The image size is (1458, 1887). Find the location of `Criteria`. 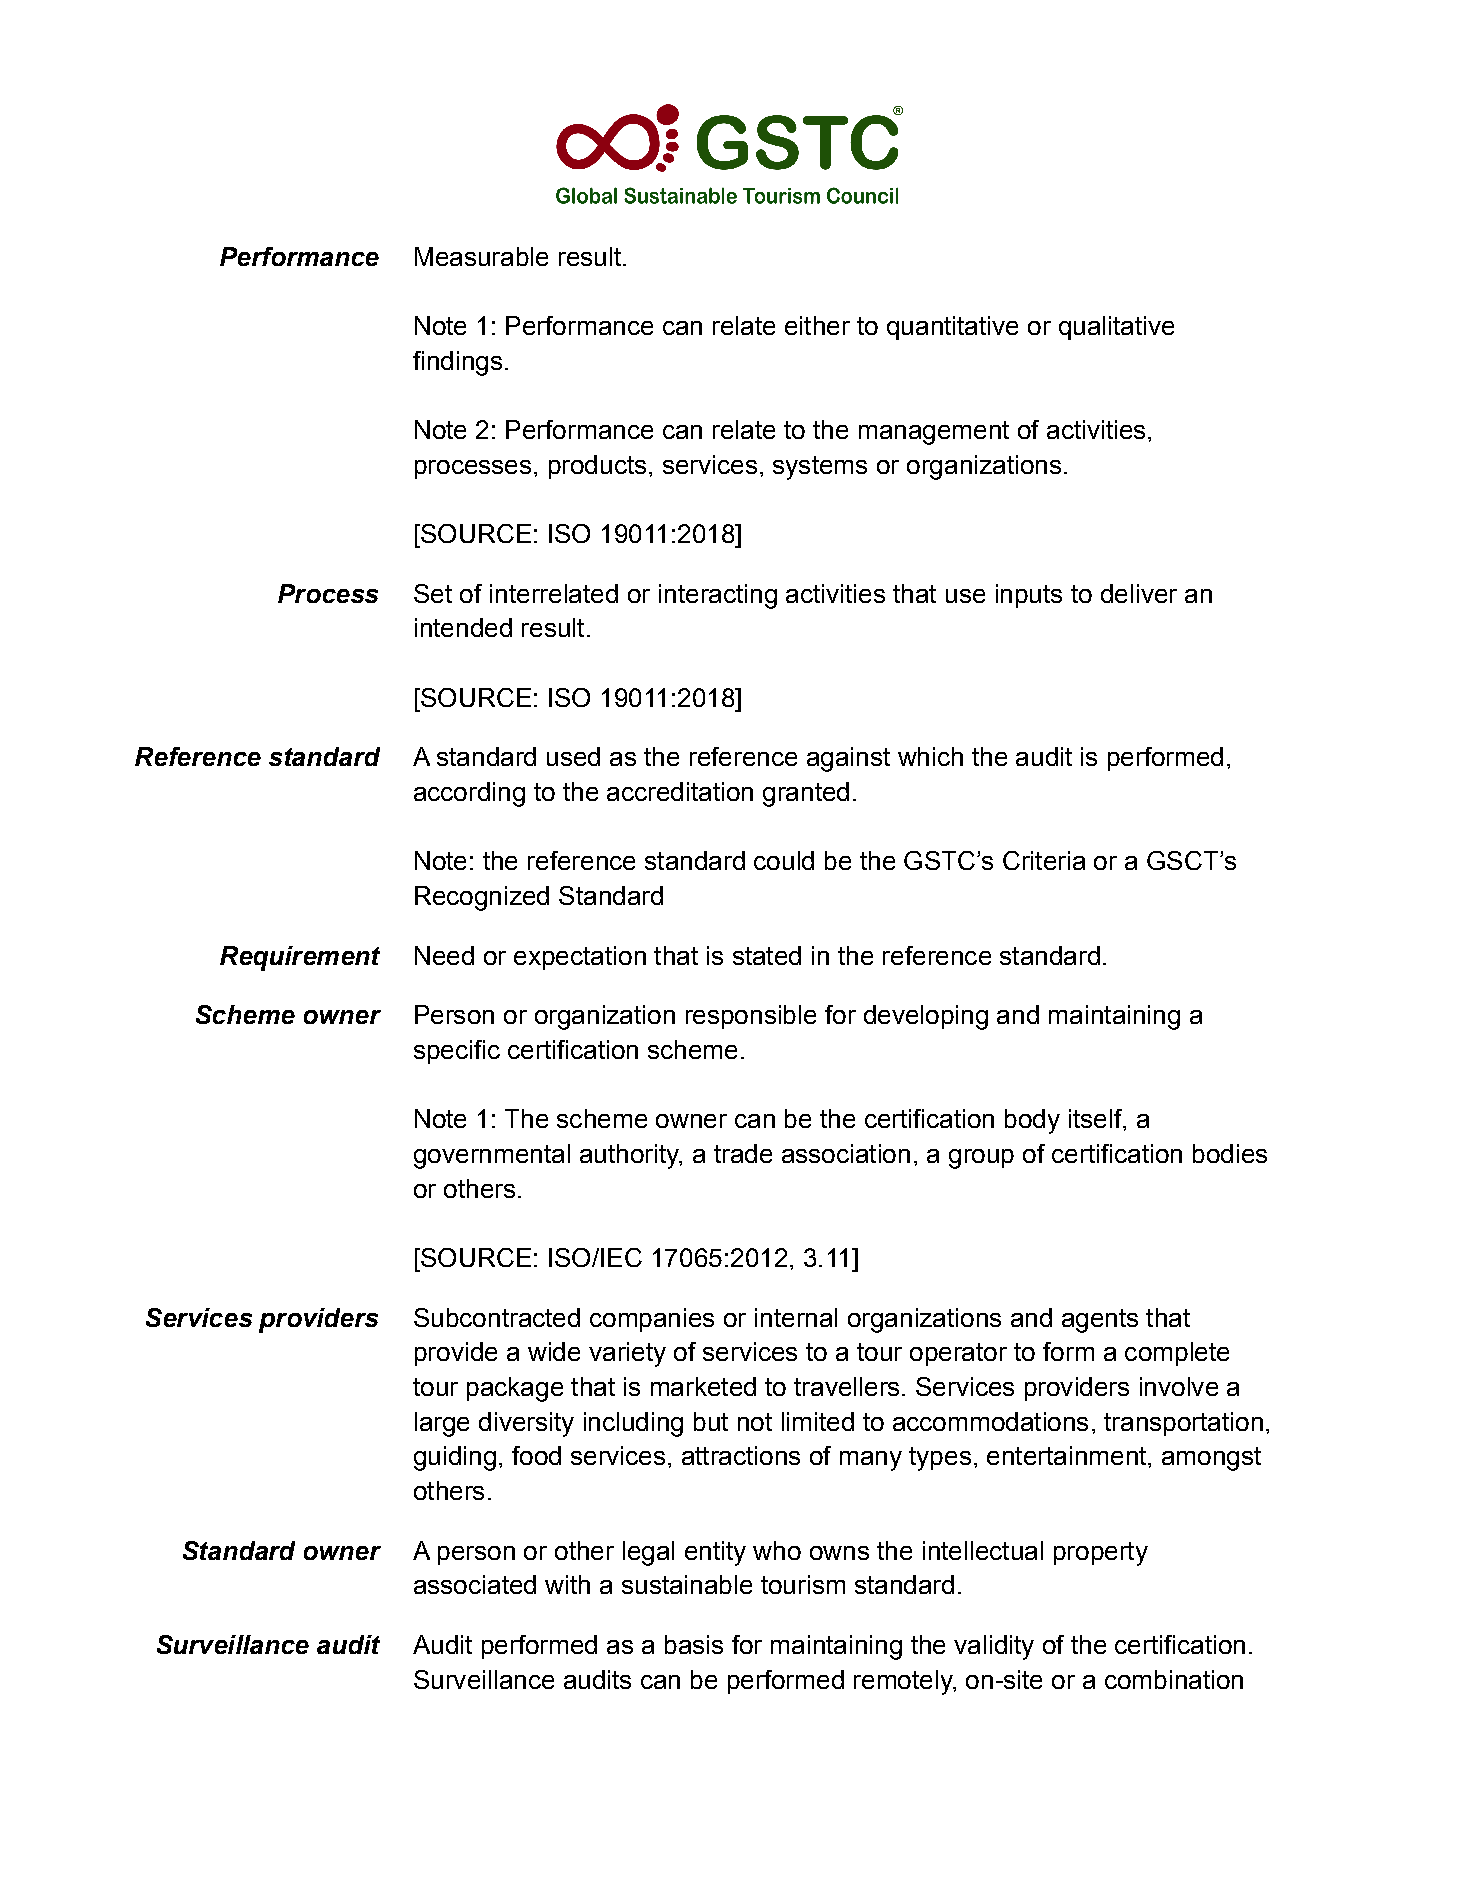

Criteria is located at coordinates (1044, 860).
